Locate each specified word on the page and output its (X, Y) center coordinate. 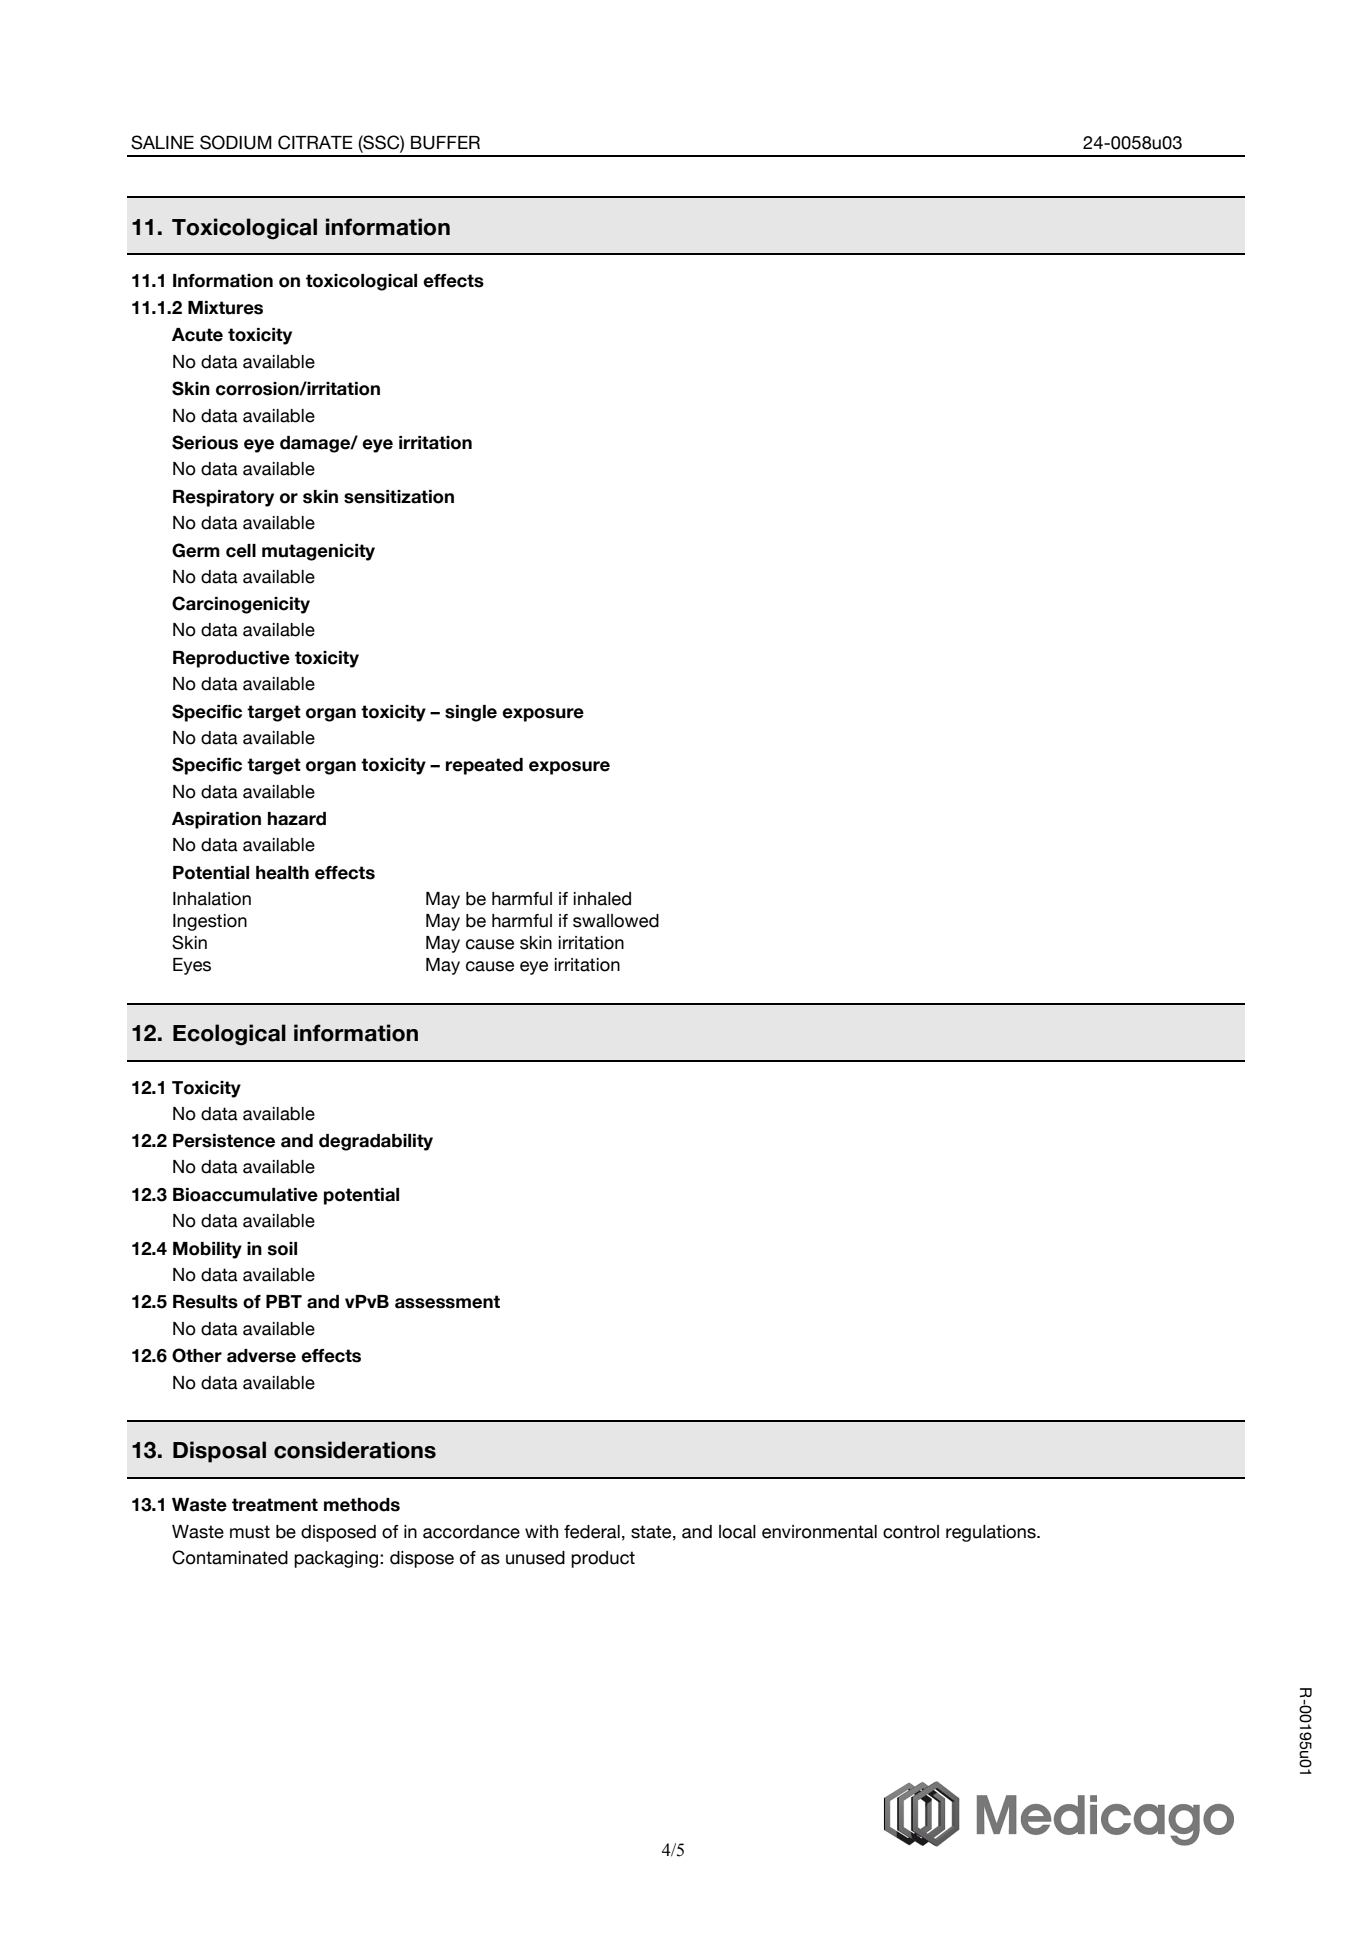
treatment (275, 1505)
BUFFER (445, 143)
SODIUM (236, 142)
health (282, 873)
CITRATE (315, 142)
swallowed (616, 921)
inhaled (602, 899)
